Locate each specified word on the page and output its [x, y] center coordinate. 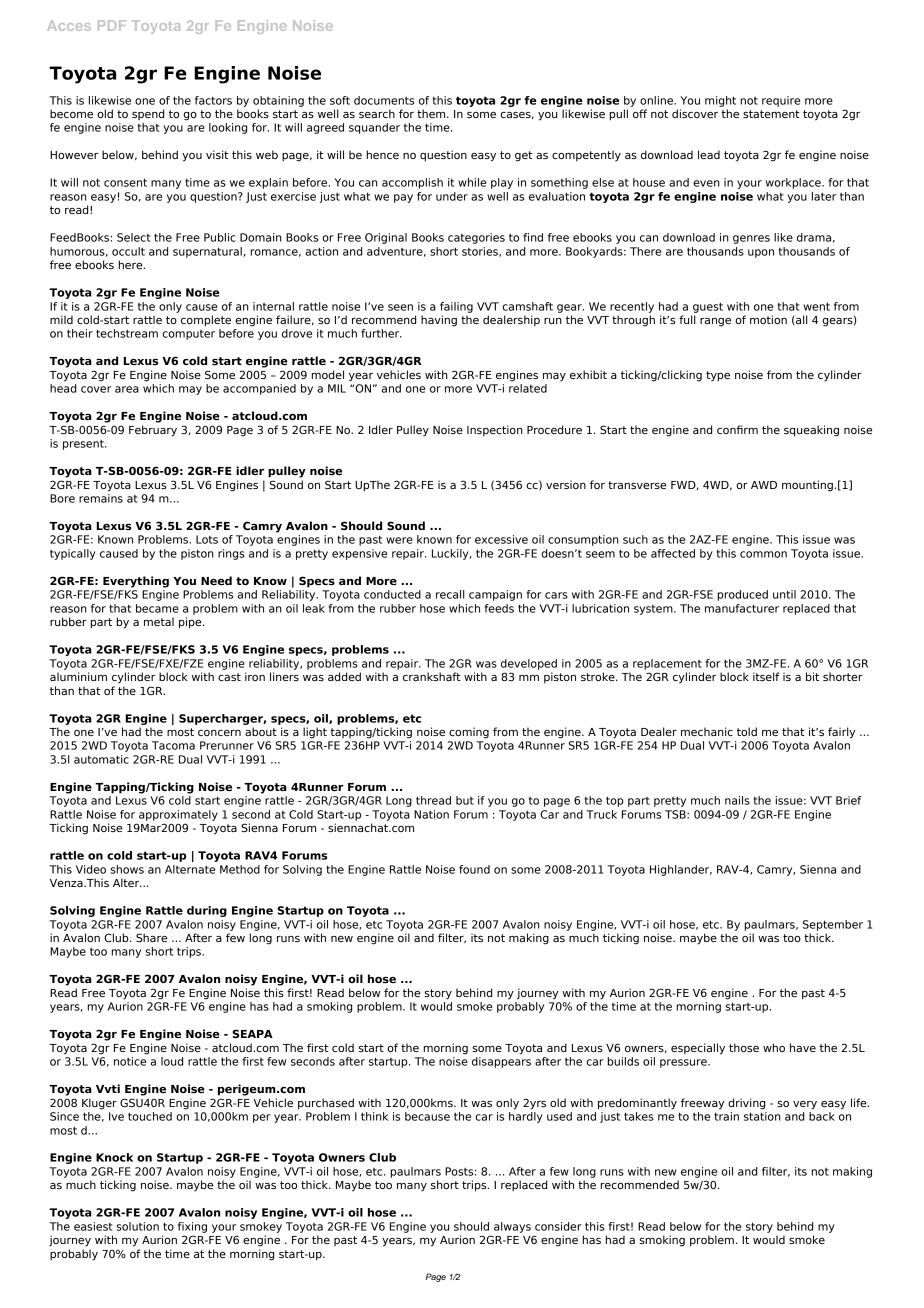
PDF [112, 25]
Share [151, 937]
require [781, 101]
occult [128, 251]
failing [456, 307]
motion [768, 319]
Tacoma [173, 745]
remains [101, 498]
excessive [501, 539]
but [465, 800]
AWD [764, 485]
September [833, 925]
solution [138, 1226]
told [747, 731]
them [432, 113]
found [474, 869]
